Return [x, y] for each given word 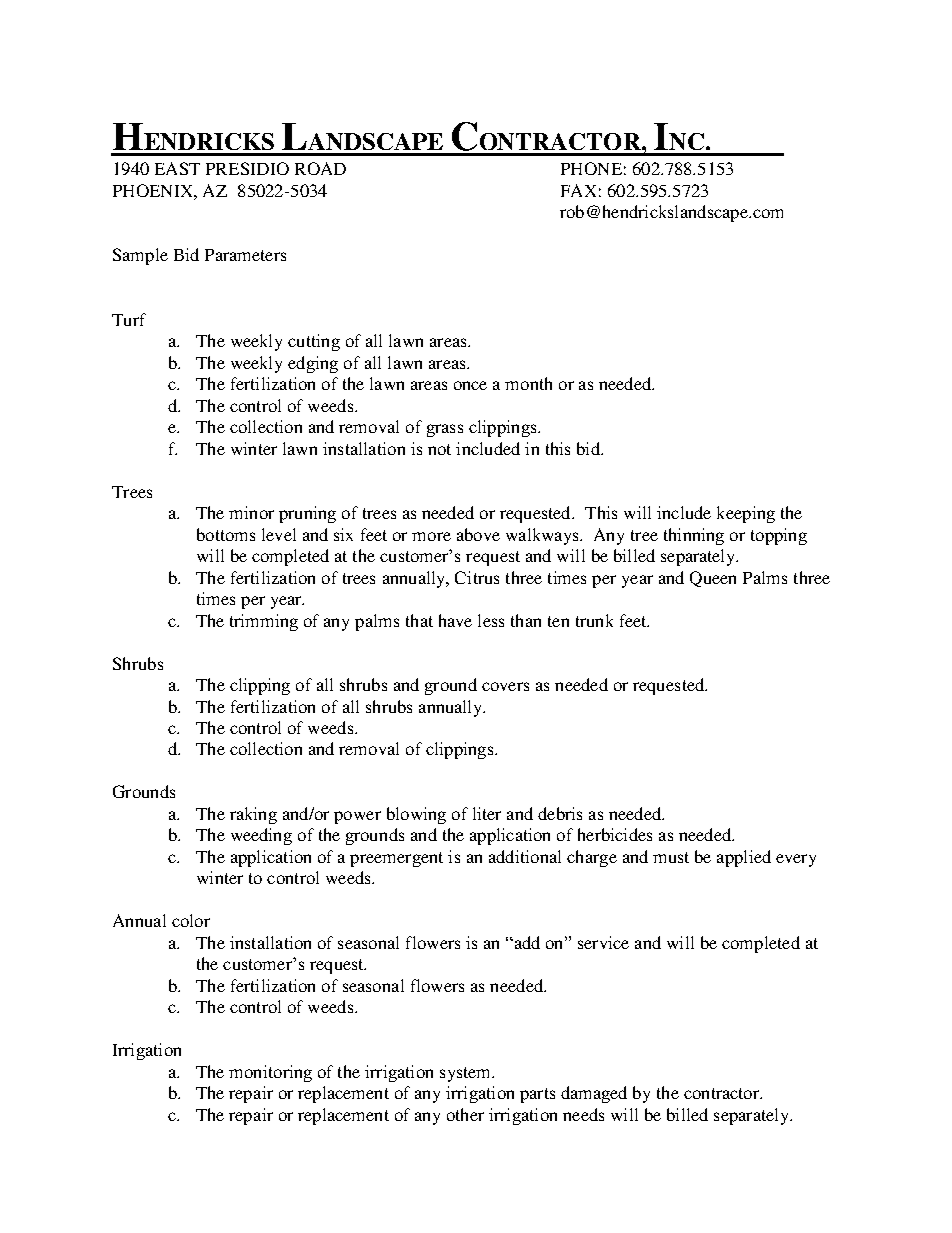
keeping [746, 514]
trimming [264, 622]
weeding [261, 836]
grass [445, 430]
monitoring [270, 1073]
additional [525, 856]
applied [744, 858]
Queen [713, 579]
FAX [578, 190]
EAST [177, 168]
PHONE [591, 168]
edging [313, 364]
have [455, 620]
